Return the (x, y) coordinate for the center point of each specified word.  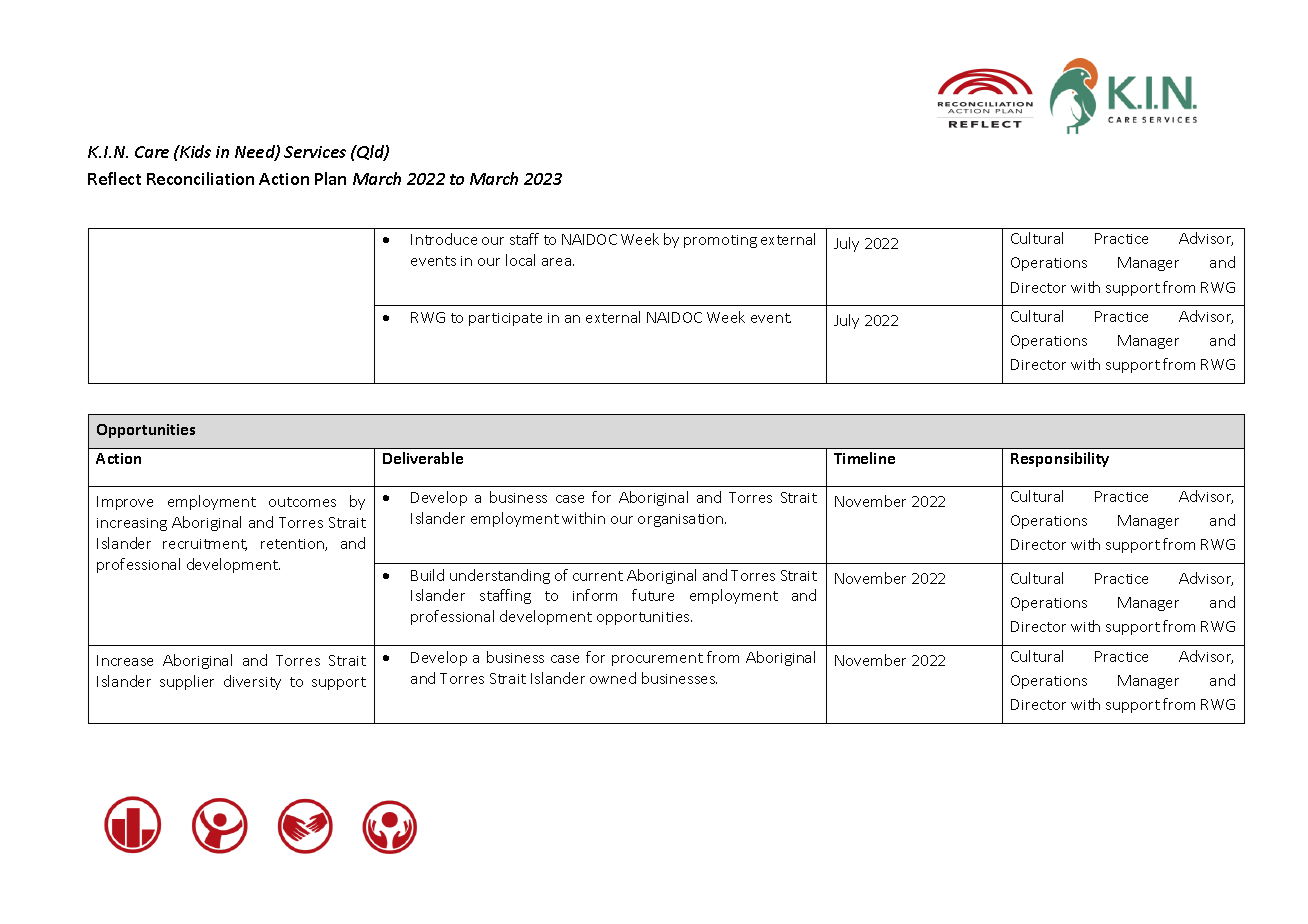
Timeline (864, 458)
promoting (720, 241)
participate (505, 319)
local (520, 260)
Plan (330, 178)
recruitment (205, 545)
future (653, 595)
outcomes (302, 502)
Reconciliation (200, 178)
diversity (252, 682)
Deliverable (423, 458)
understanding (500, 576)
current (598, 576)
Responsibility (1060, 459)
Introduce (444, 239)
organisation (682, 520)
